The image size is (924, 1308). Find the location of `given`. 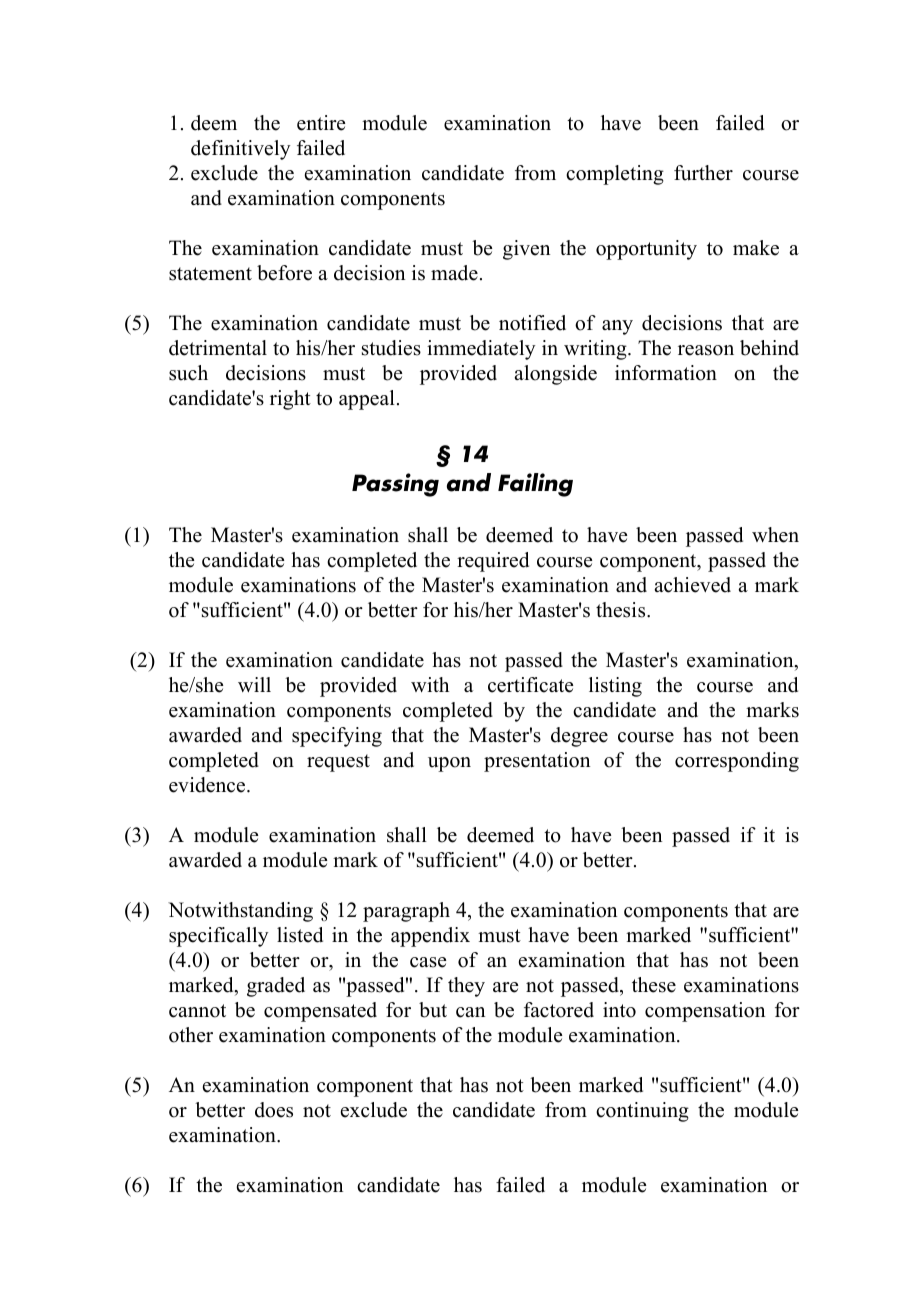

given is located at coordinates (526, 250).
